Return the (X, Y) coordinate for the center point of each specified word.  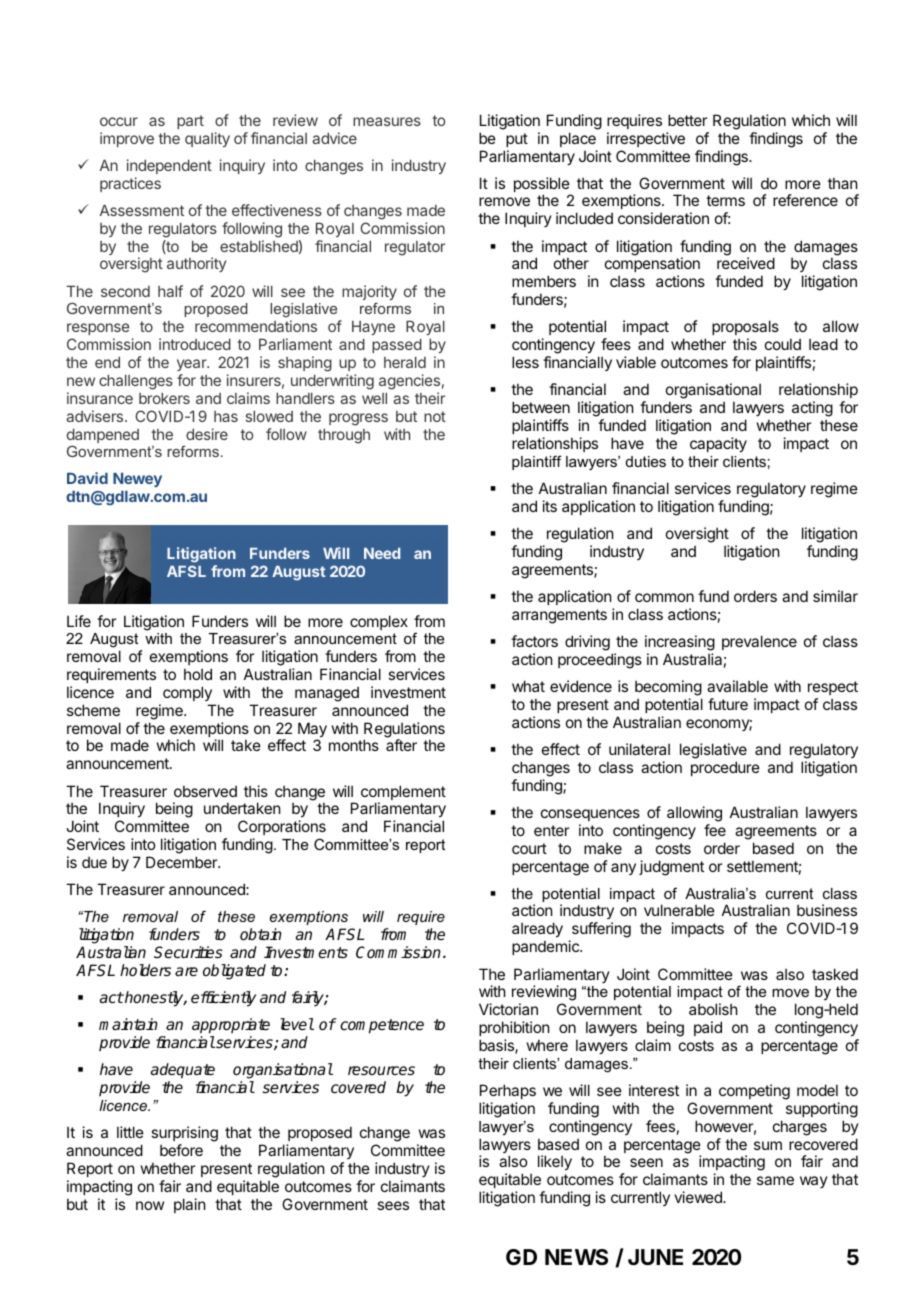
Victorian (508, 1009)
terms (725, 200)
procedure (725, 768)
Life (79, 621)
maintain (128, 1024)
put (517, 140)
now (150, 1205)
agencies (409, 382)
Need (382, 553)
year (193, 365)
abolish (713, 1009)
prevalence (759, 642)
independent (169, 166)
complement (403, 794)
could (783, 344)
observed (205, 791)
